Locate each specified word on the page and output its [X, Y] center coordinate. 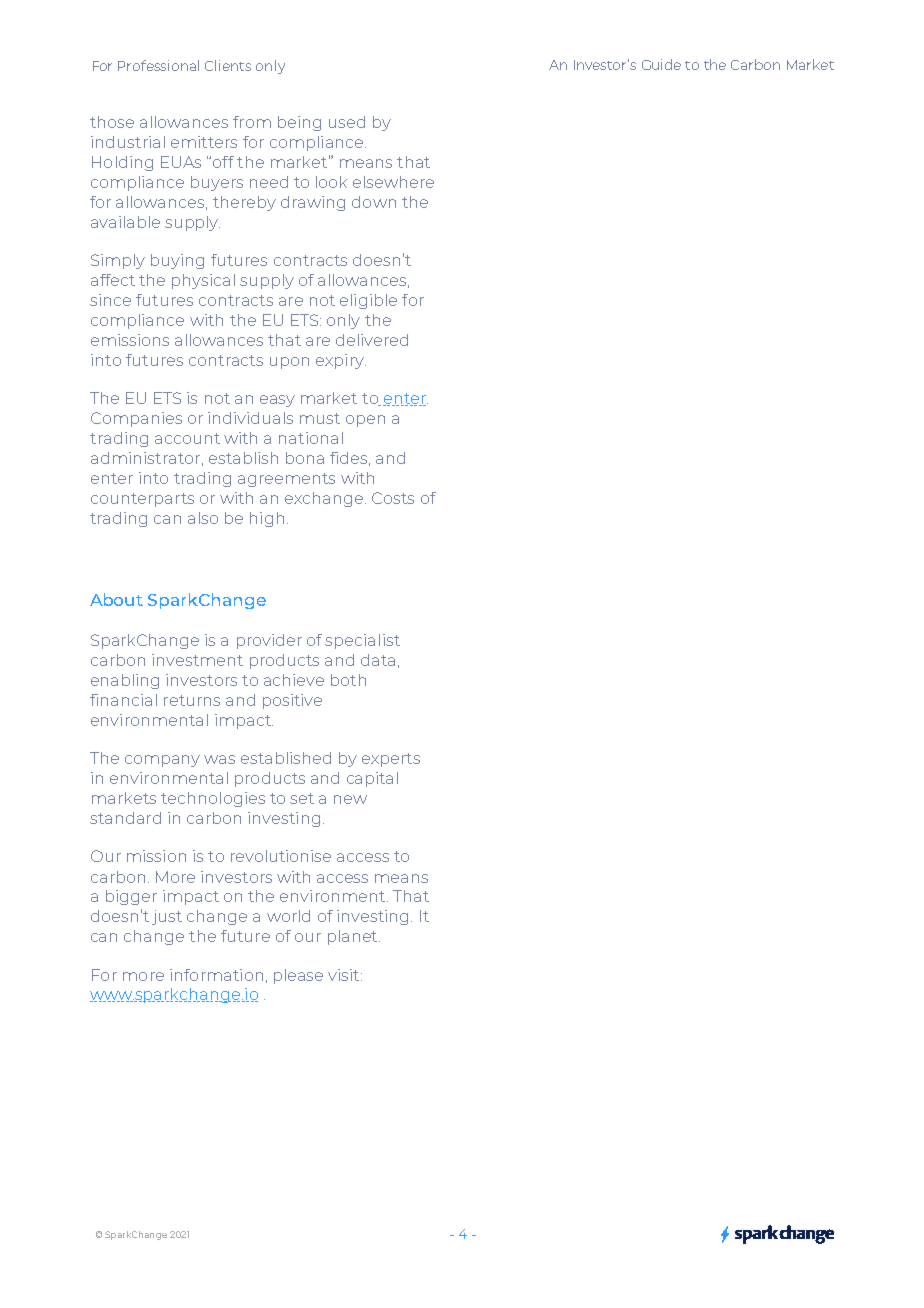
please [298, 976]
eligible [368, 301]
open [365, 421]
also [203, 518]
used [347, 122]
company [162, 761]
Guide [661, 64]
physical [203, 281]
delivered [372, 340]
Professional [158, 65]
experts [391, 760]
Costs [393, 498]
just [167, 917]
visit [345, 975]
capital [372, 779]
